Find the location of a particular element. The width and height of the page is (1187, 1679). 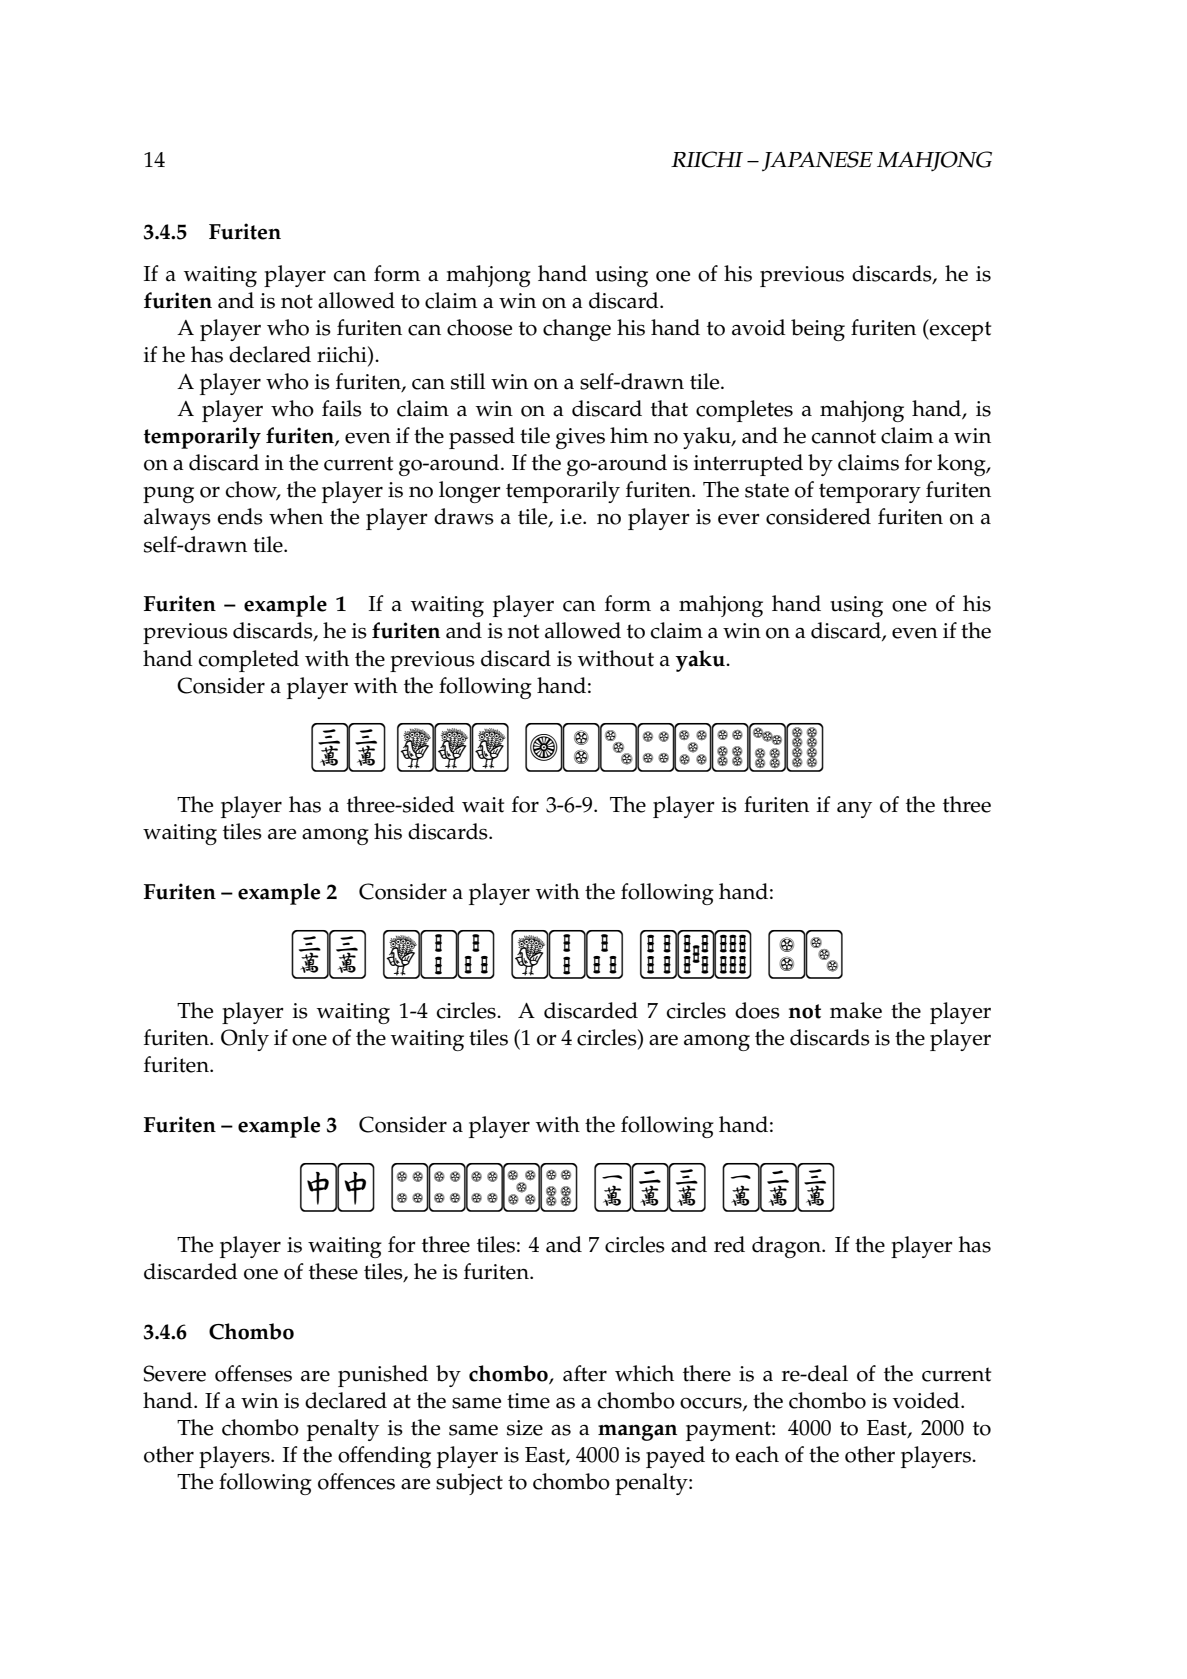

gives is located at coordinates (580, 438).
